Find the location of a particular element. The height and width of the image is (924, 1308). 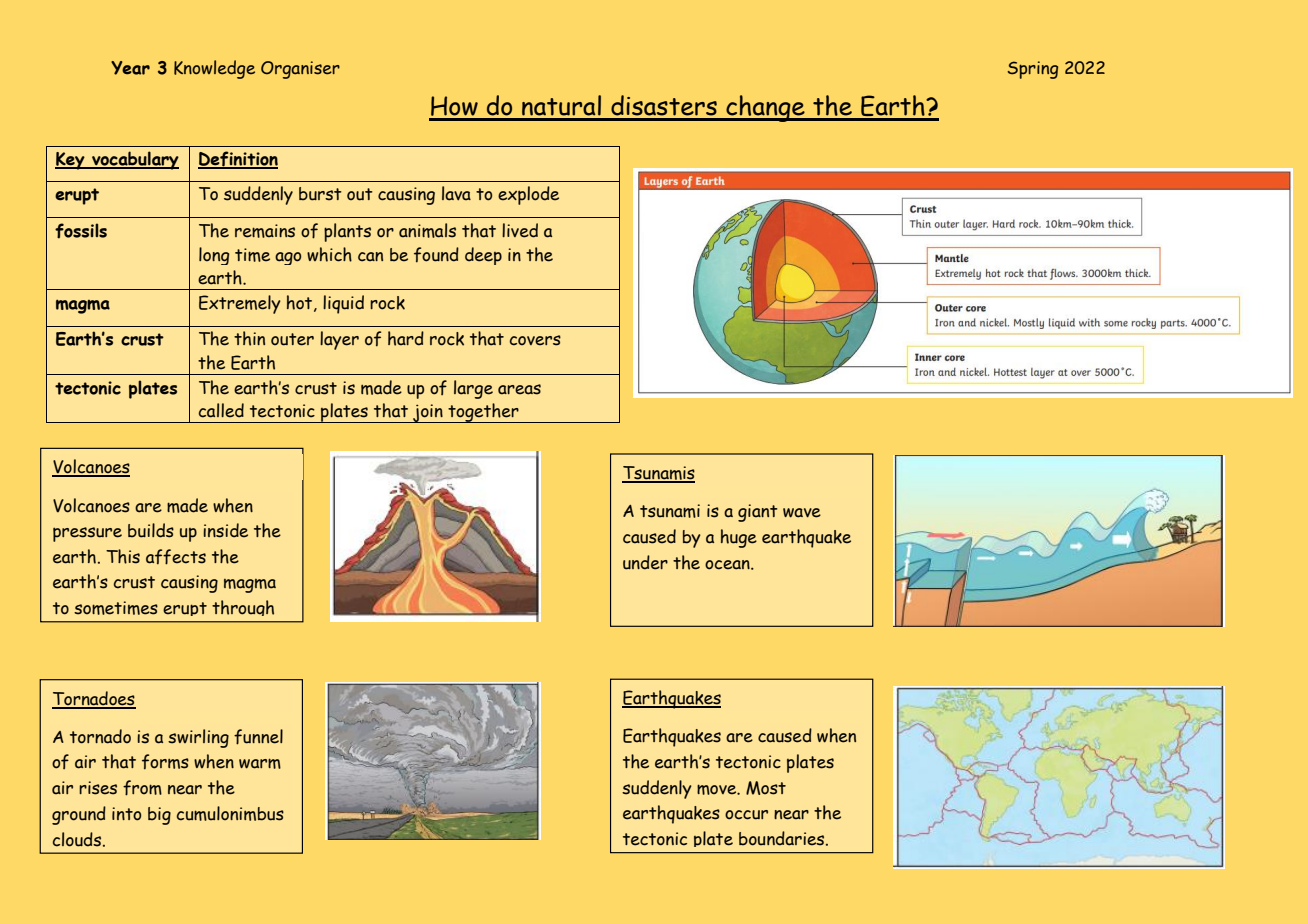

ocean is located at coordinates (728, 565).
